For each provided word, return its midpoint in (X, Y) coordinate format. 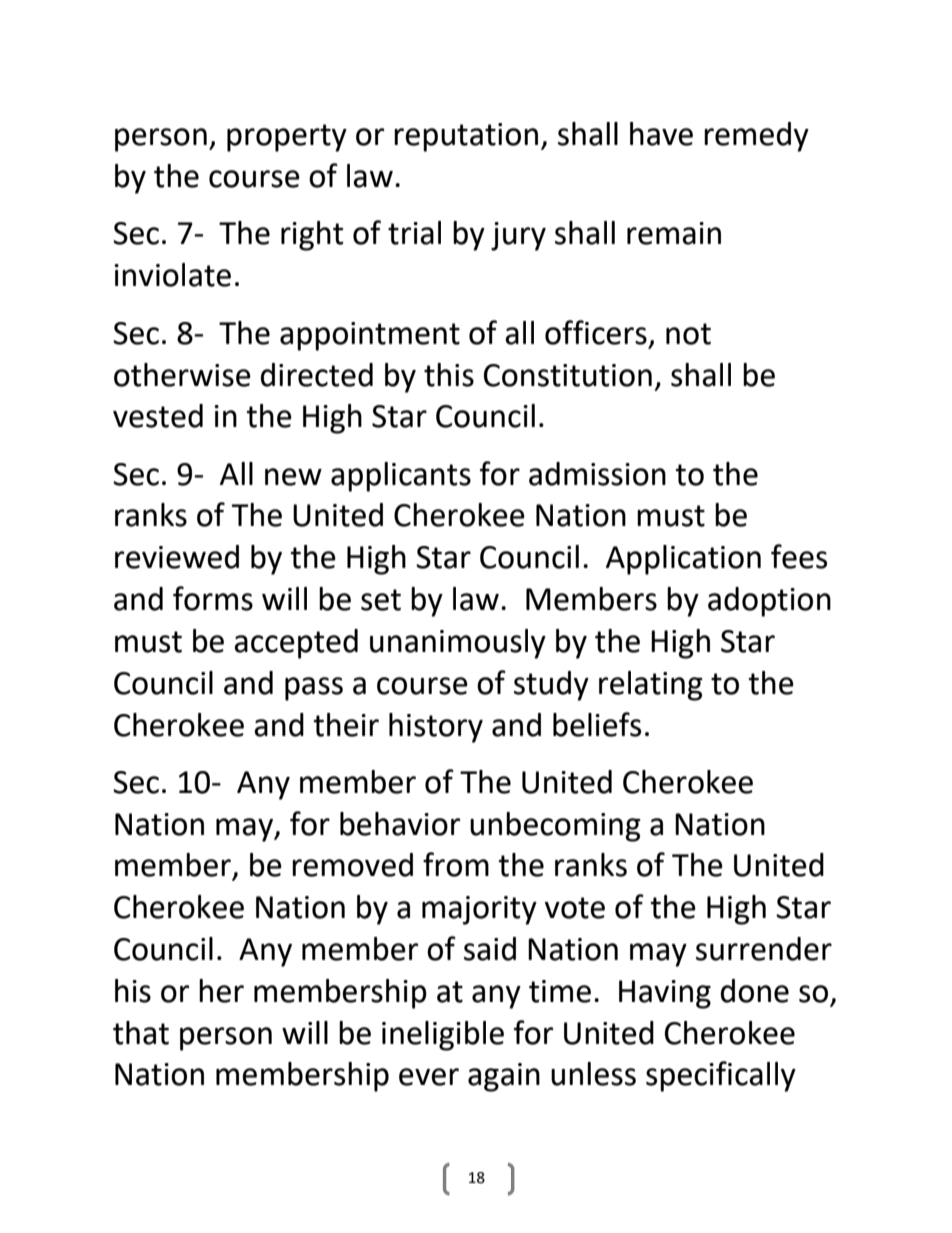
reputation (466, 137)
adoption (769, 602)
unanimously (458, 644)
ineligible (443, 1036)
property (287, 138)
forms (213, 598)
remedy (756, 137)
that (141, 1033)
